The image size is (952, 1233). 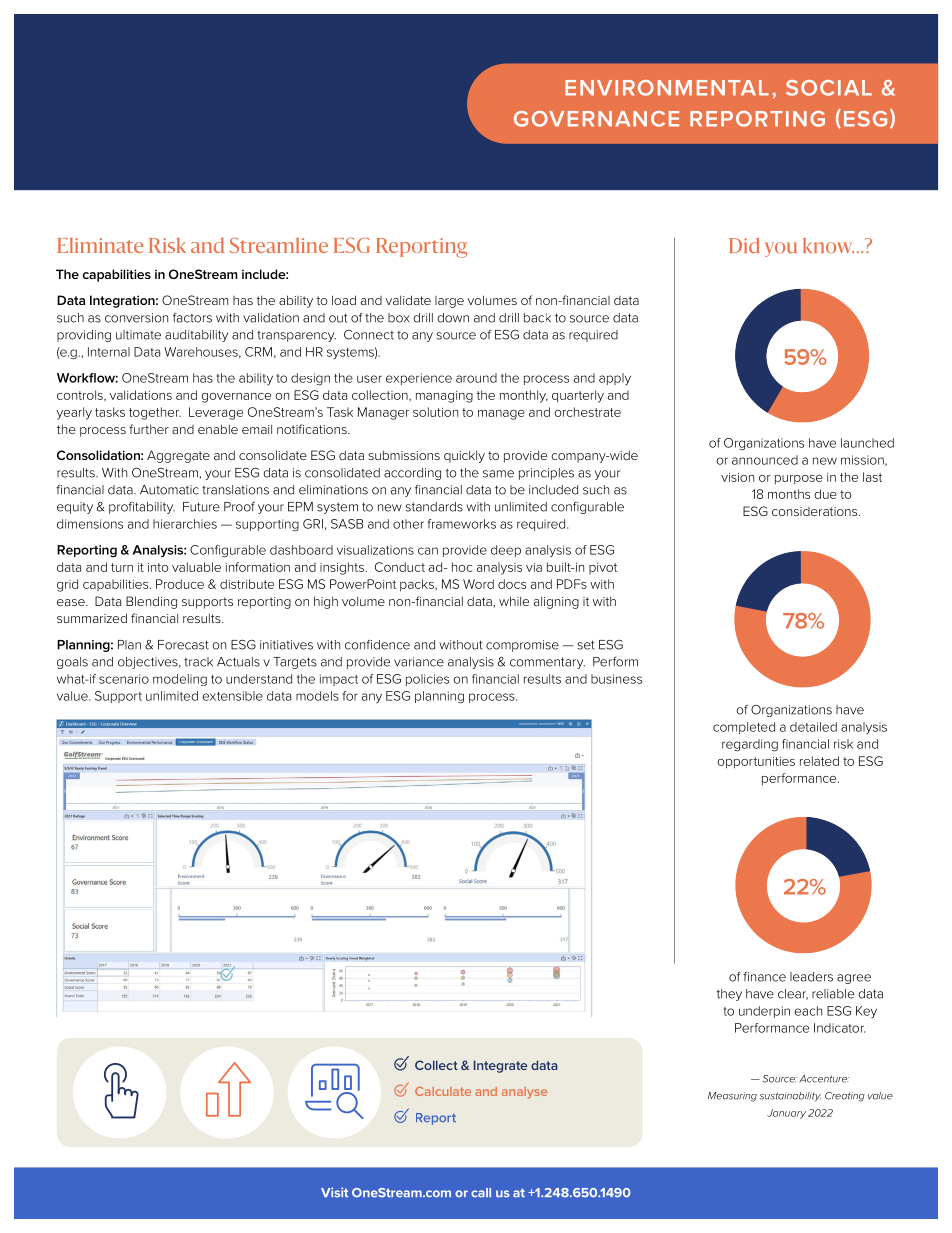 I want to click on considerations, so click(x=816, y=511).
